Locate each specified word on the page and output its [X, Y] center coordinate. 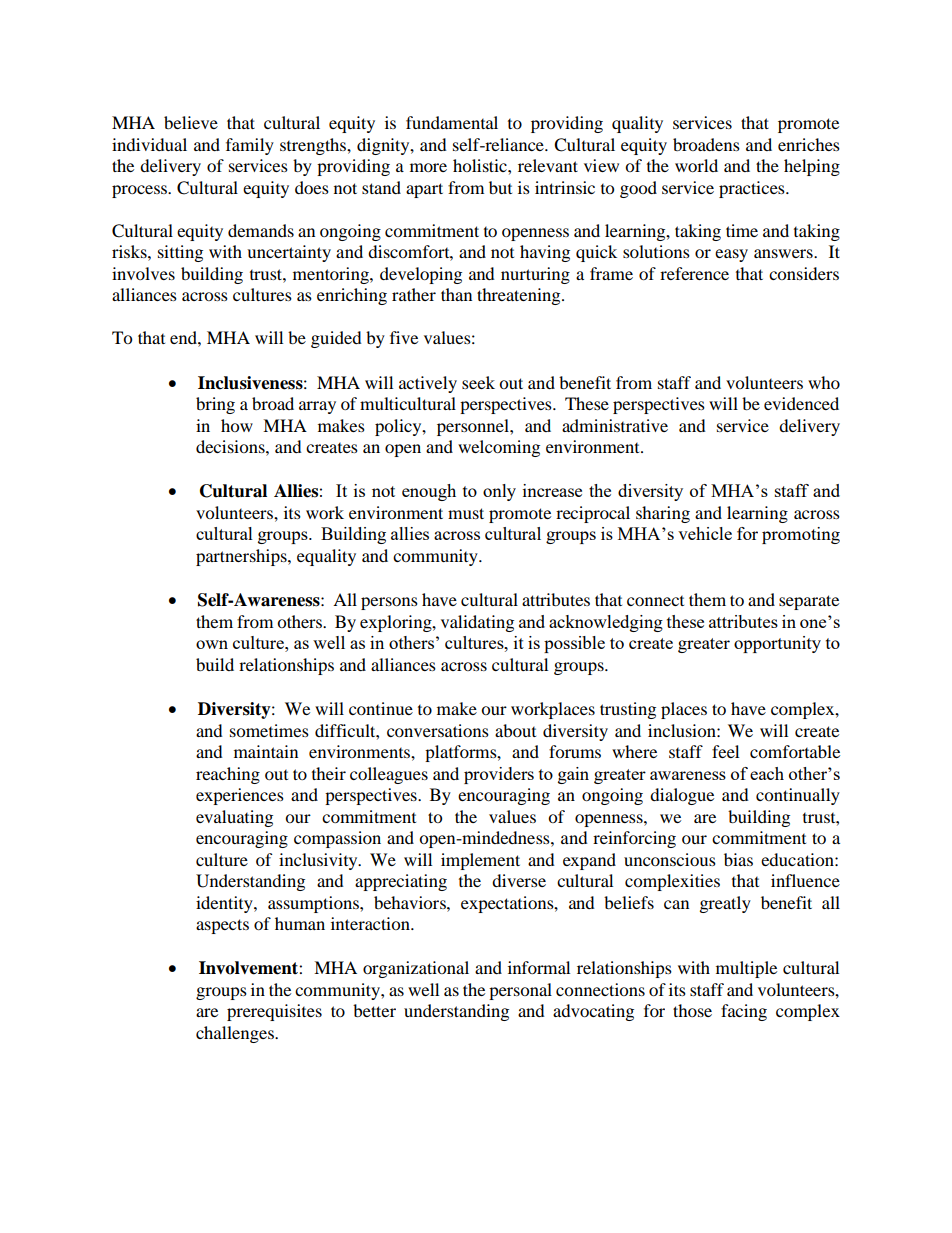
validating [477, 623]
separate [809, 602]
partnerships [242, 557]
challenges [236, 1034]
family [250, 146]
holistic [481, 165]
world [696, 165]
